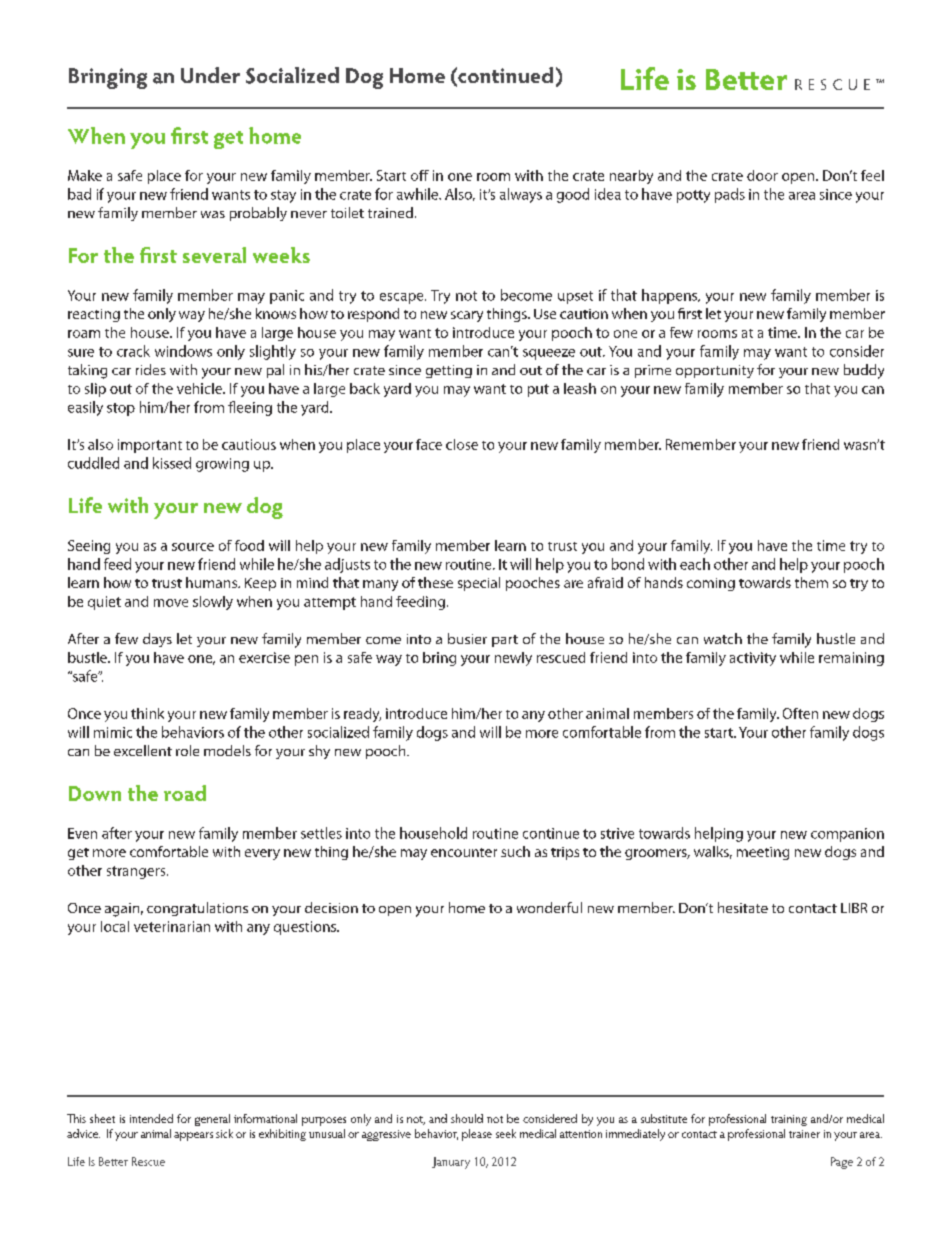  I want to click on Under, so click(210, 75).
